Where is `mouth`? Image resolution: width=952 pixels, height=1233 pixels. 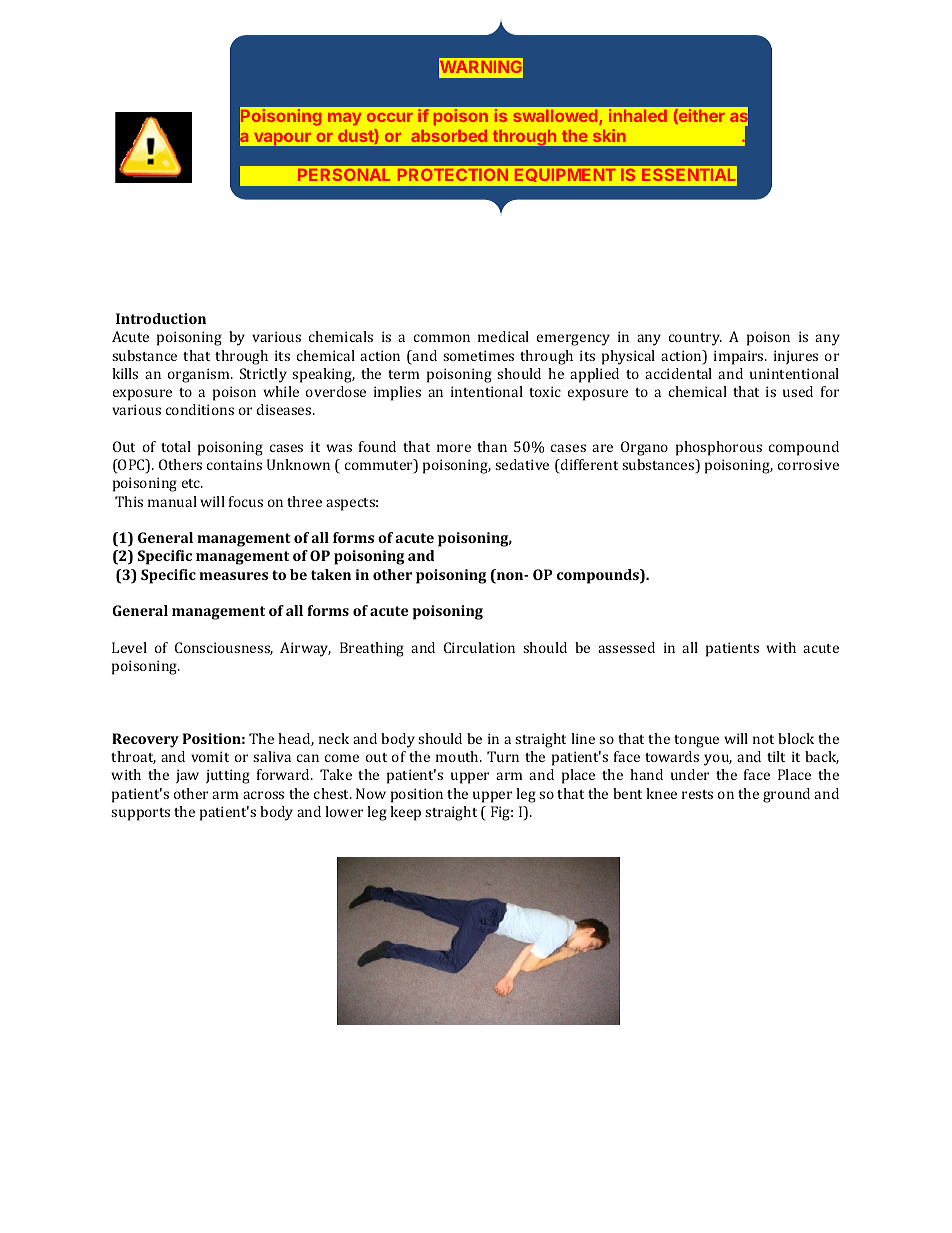
mouth is located at coordinates (458, 756).
